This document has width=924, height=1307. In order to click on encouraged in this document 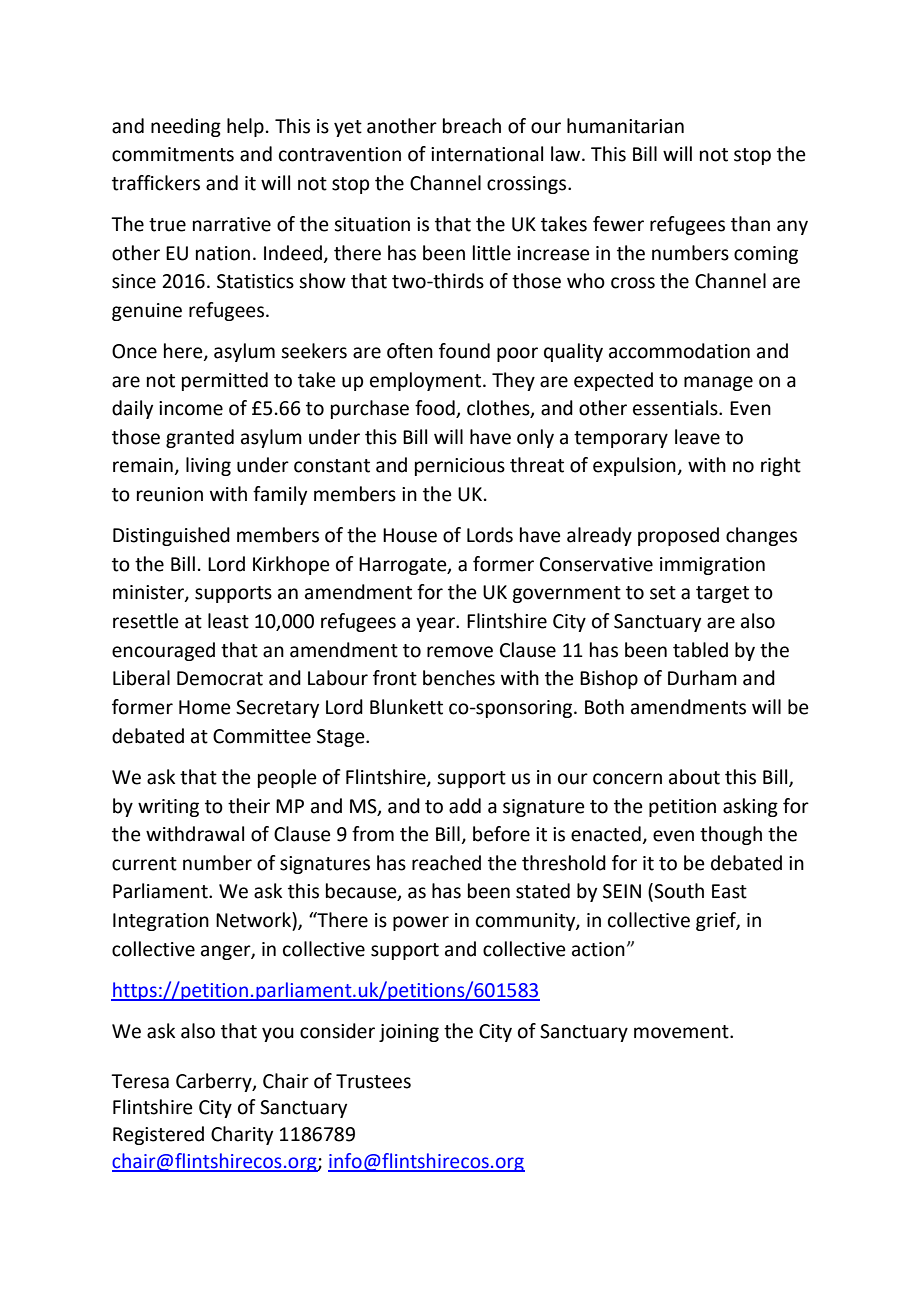, I will do `click(163, 651)`.
